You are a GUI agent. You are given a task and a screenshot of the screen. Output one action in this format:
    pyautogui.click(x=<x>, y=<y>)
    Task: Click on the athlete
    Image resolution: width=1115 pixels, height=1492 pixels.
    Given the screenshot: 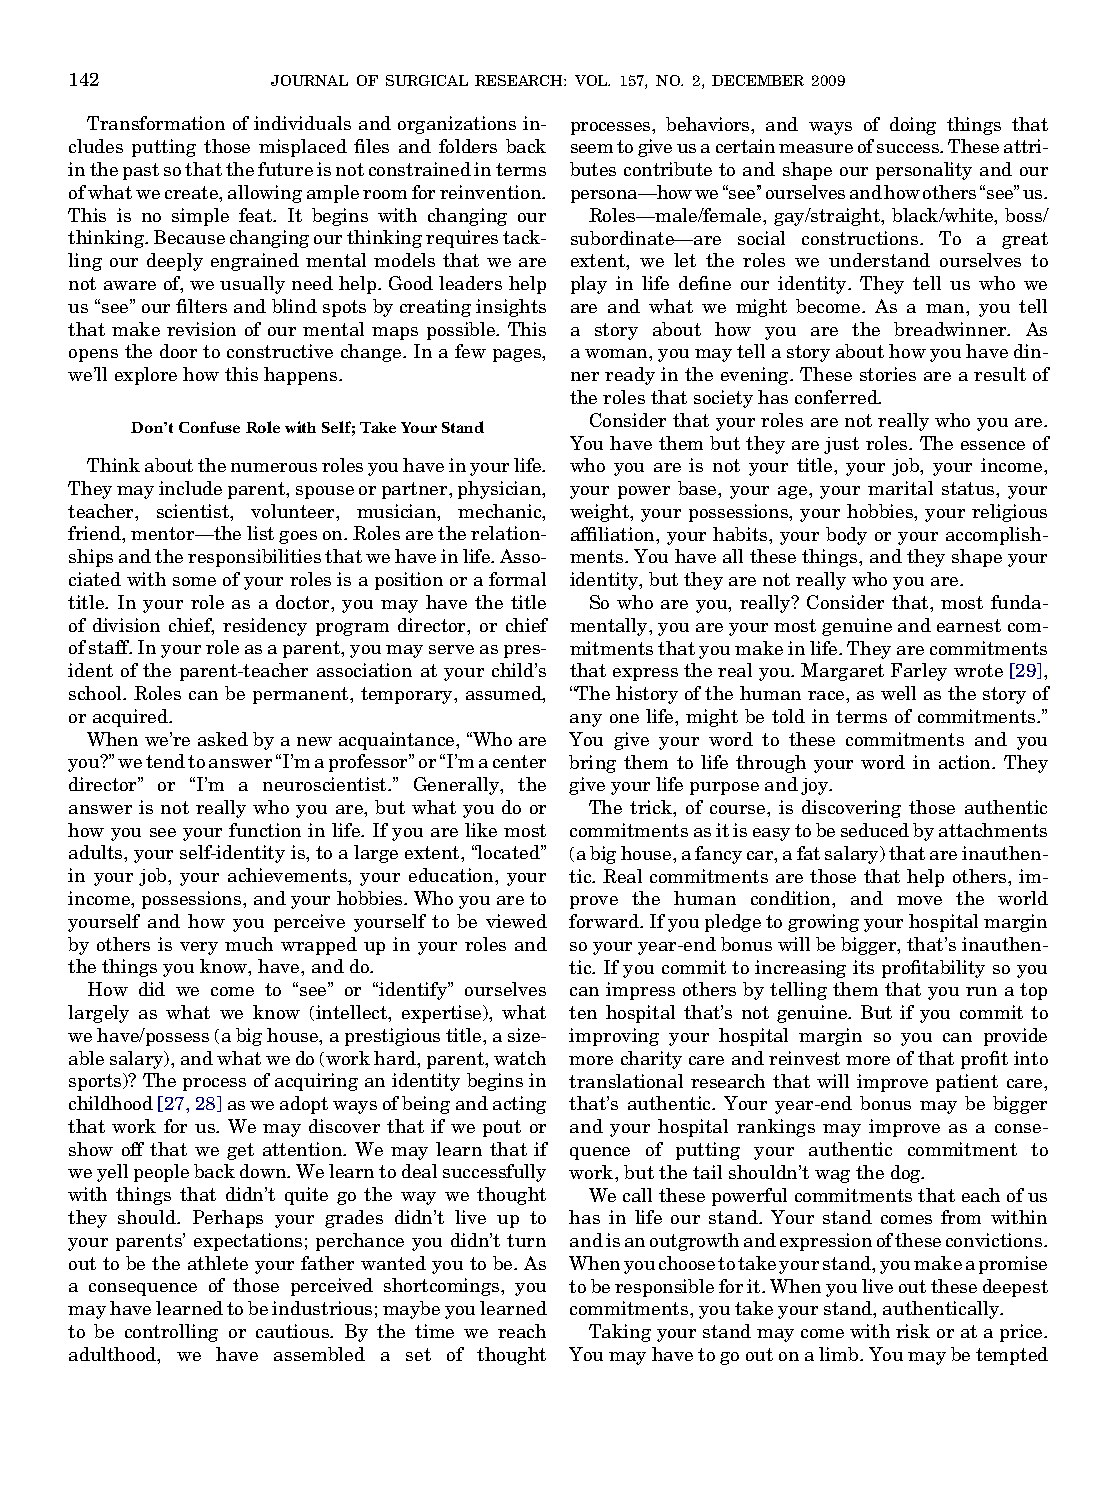 What is the action you would take?
    pyautogui.click(x=218, y=1263)
